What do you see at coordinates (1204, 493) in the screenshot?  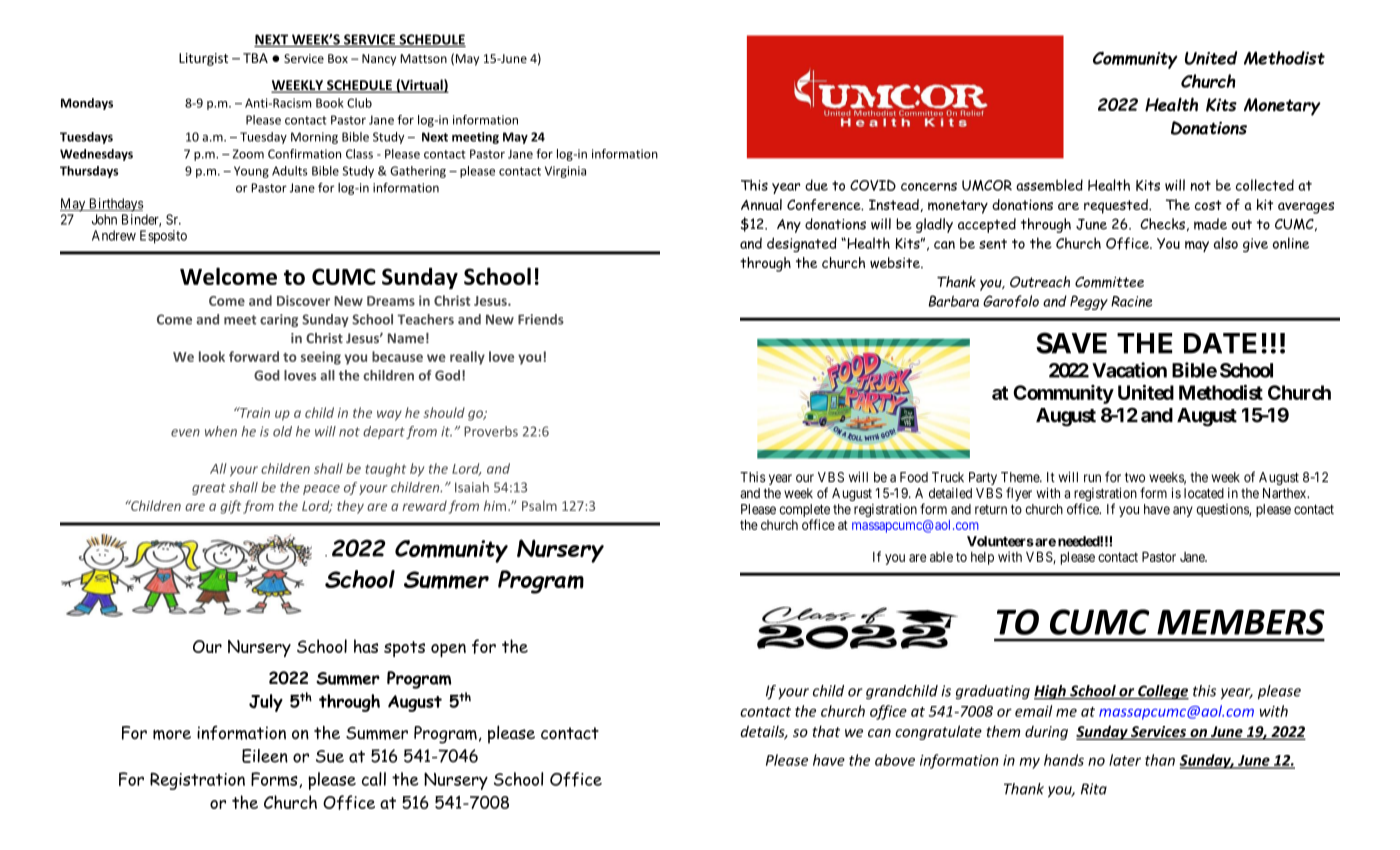 I see `located` at bounding box center [1204, 493].
